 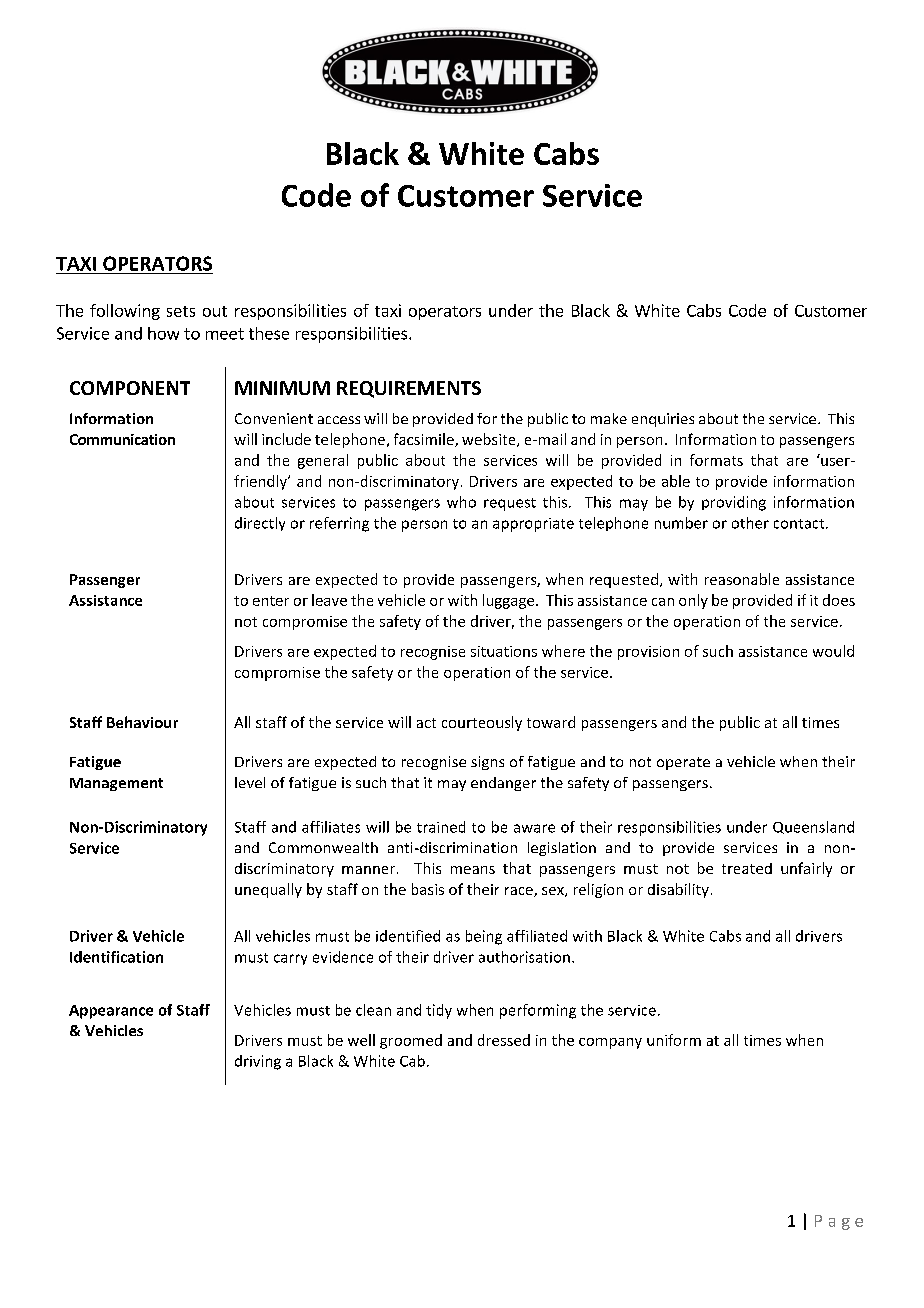 I want to click on would, so click(x=833, y=651).
